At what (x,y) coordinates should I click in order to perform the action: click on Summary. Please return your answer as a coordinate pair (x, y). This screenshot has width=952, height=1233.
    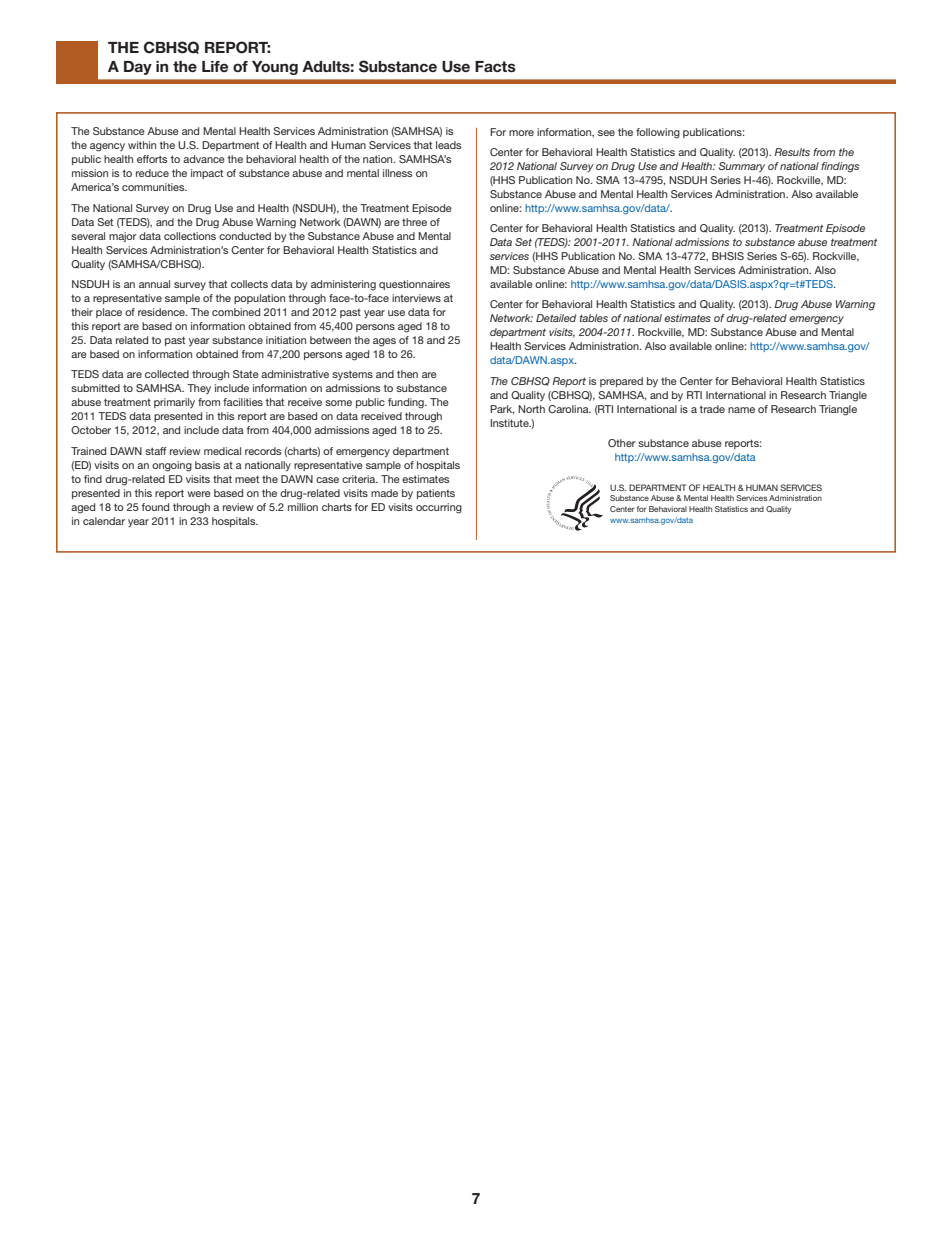
    Looking at the image, I should click on (742, 167).
